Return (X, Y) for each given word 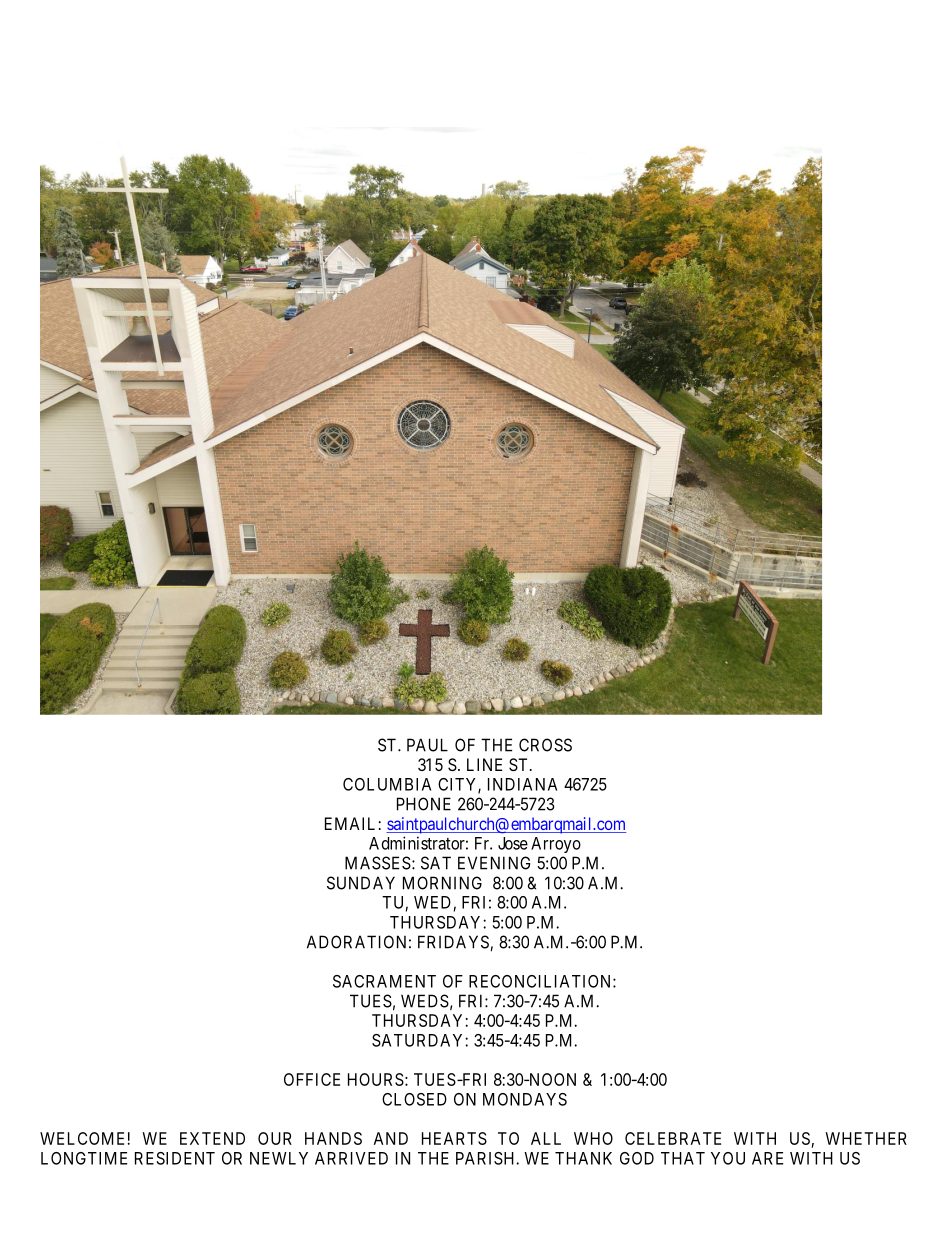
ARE (767, 1158)
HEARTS (454, 1138)
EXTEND (212, 1138)
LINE (484, 764)
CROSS (545, 745)
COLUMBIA (387, 784)
